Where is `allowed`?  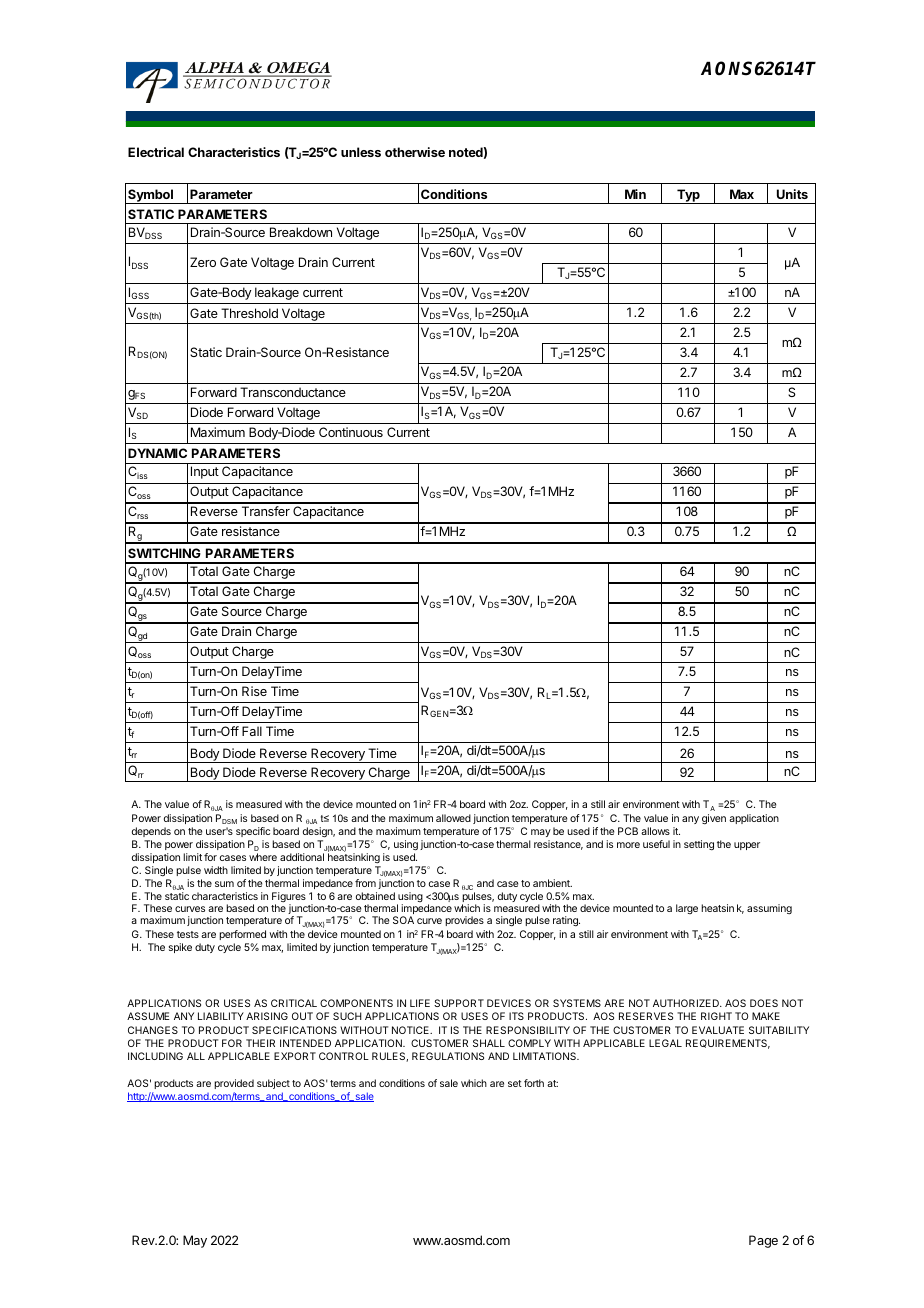 allowed is located at coordinates (453, 818).
